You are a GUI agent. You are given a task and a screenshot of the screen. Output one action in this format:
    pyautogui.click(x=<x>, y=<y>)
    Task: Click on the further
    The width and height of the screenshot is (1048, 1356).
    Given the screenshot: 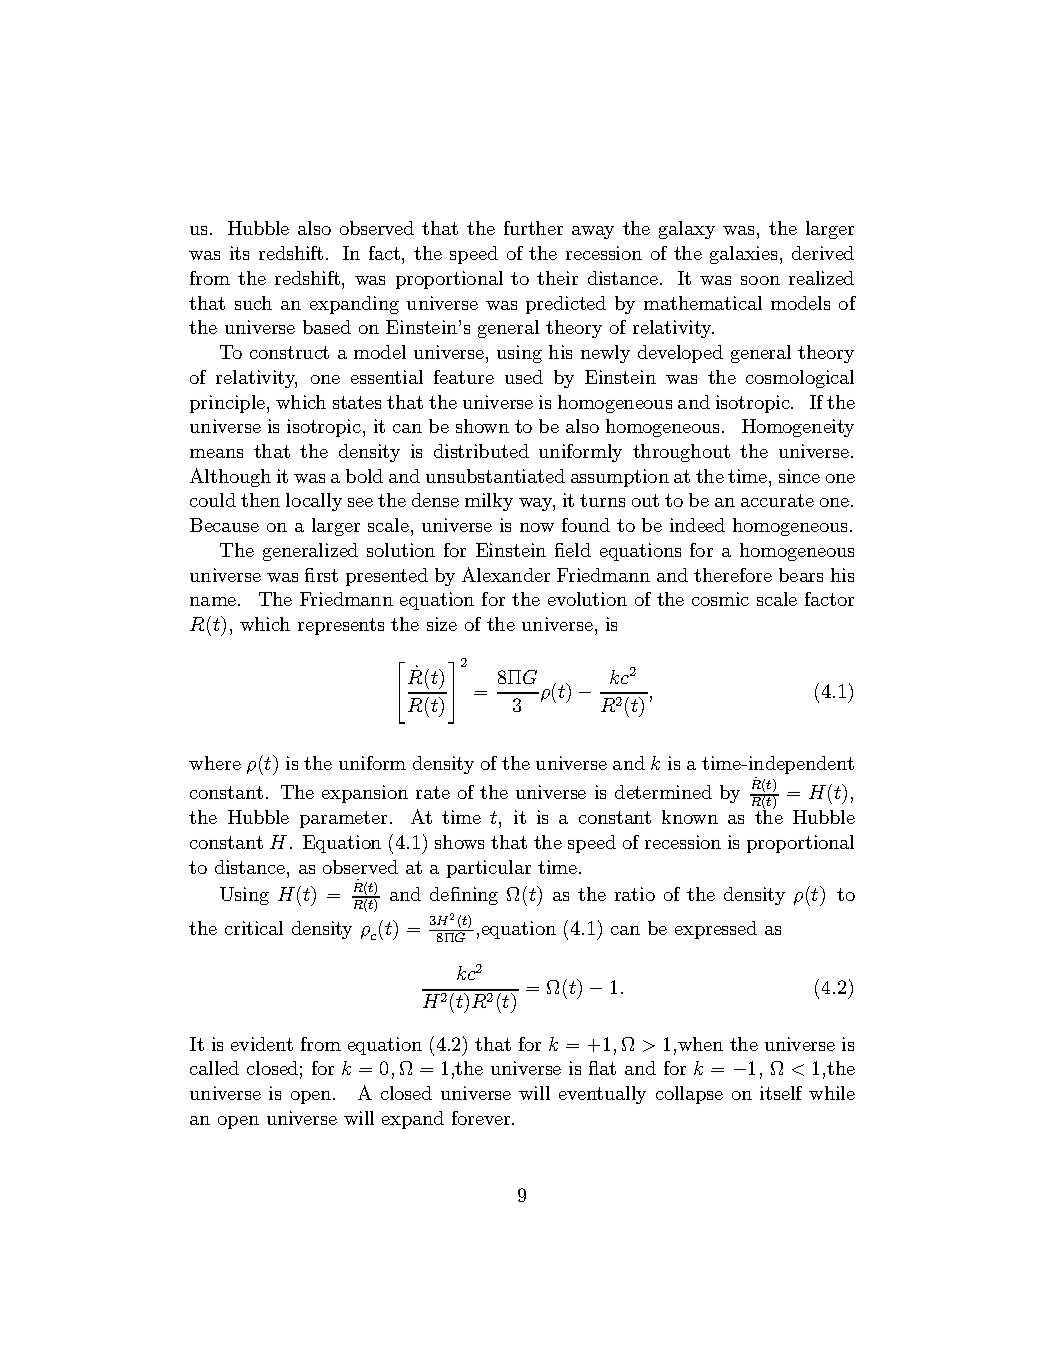 What is the action you would take?
    pyautogui.click(x=533, y=228)
